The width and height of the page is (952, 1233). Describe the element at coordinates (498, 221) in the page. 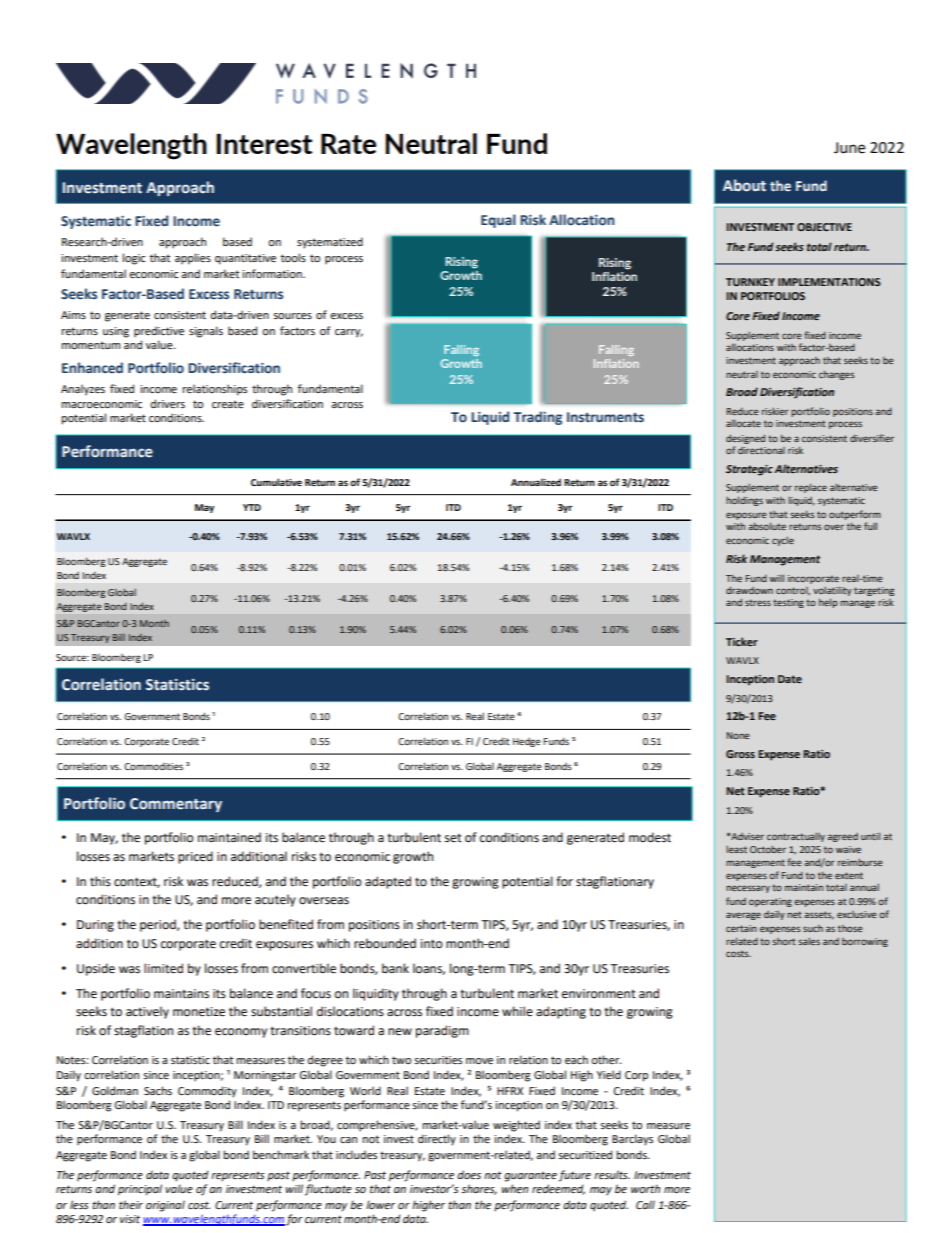

I see `Equal` at that location.
